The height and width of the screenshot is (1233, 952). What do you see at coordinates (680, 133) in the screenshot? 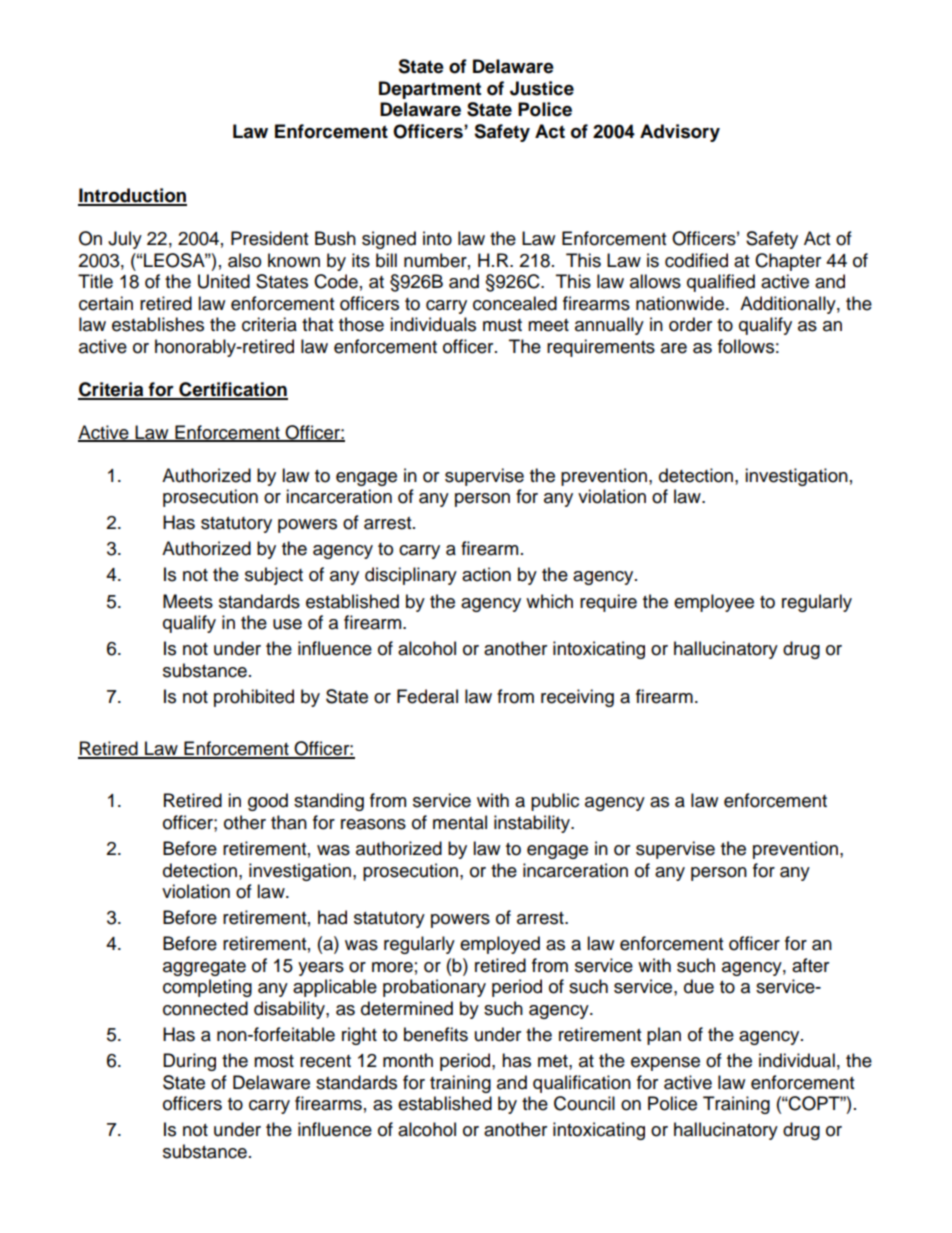
I see `Advisory` at bounding box center [680, 133].
